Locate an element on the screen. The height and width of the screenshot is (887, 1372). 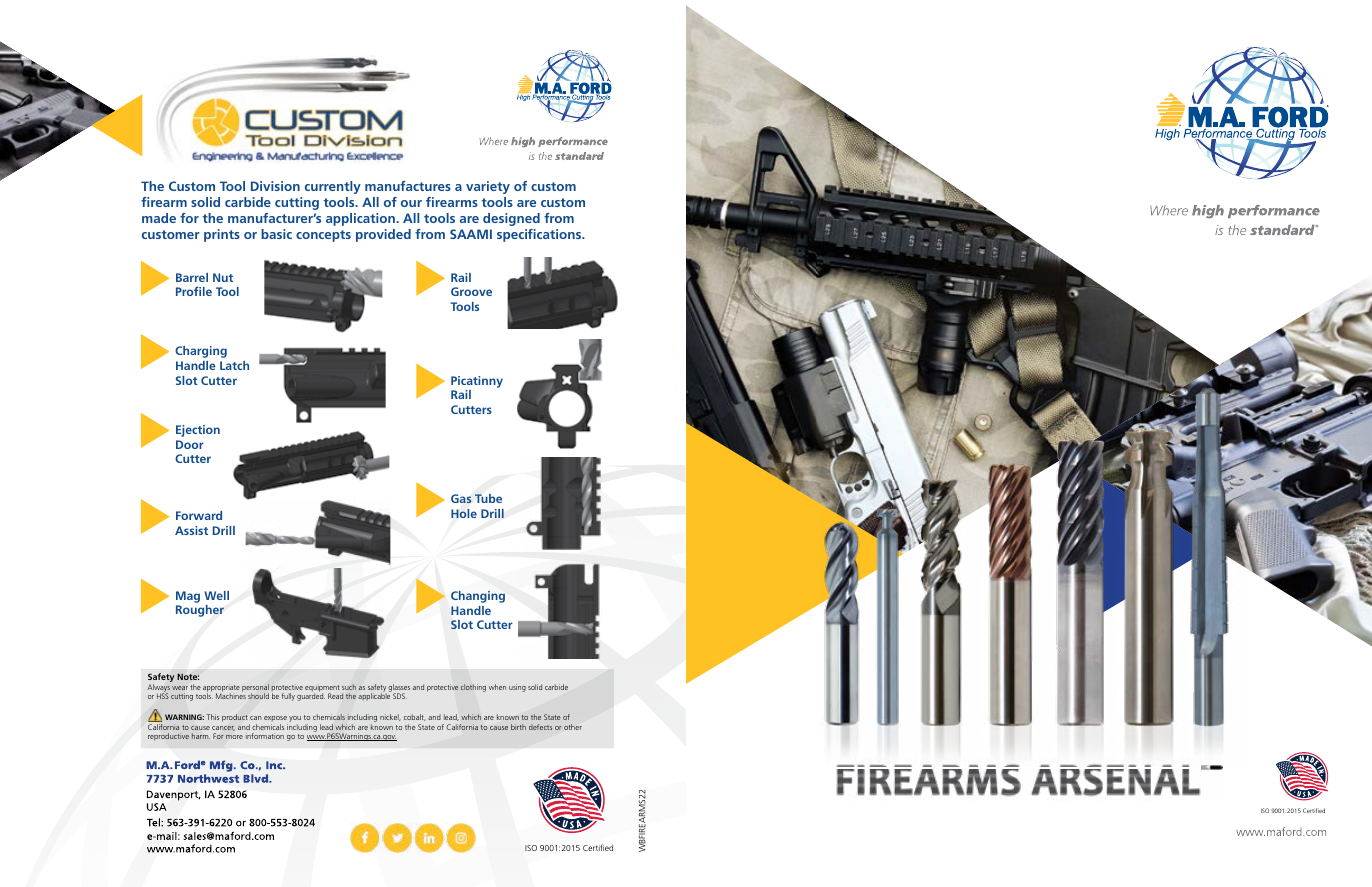
prints is located at coordinates (222, 235).
